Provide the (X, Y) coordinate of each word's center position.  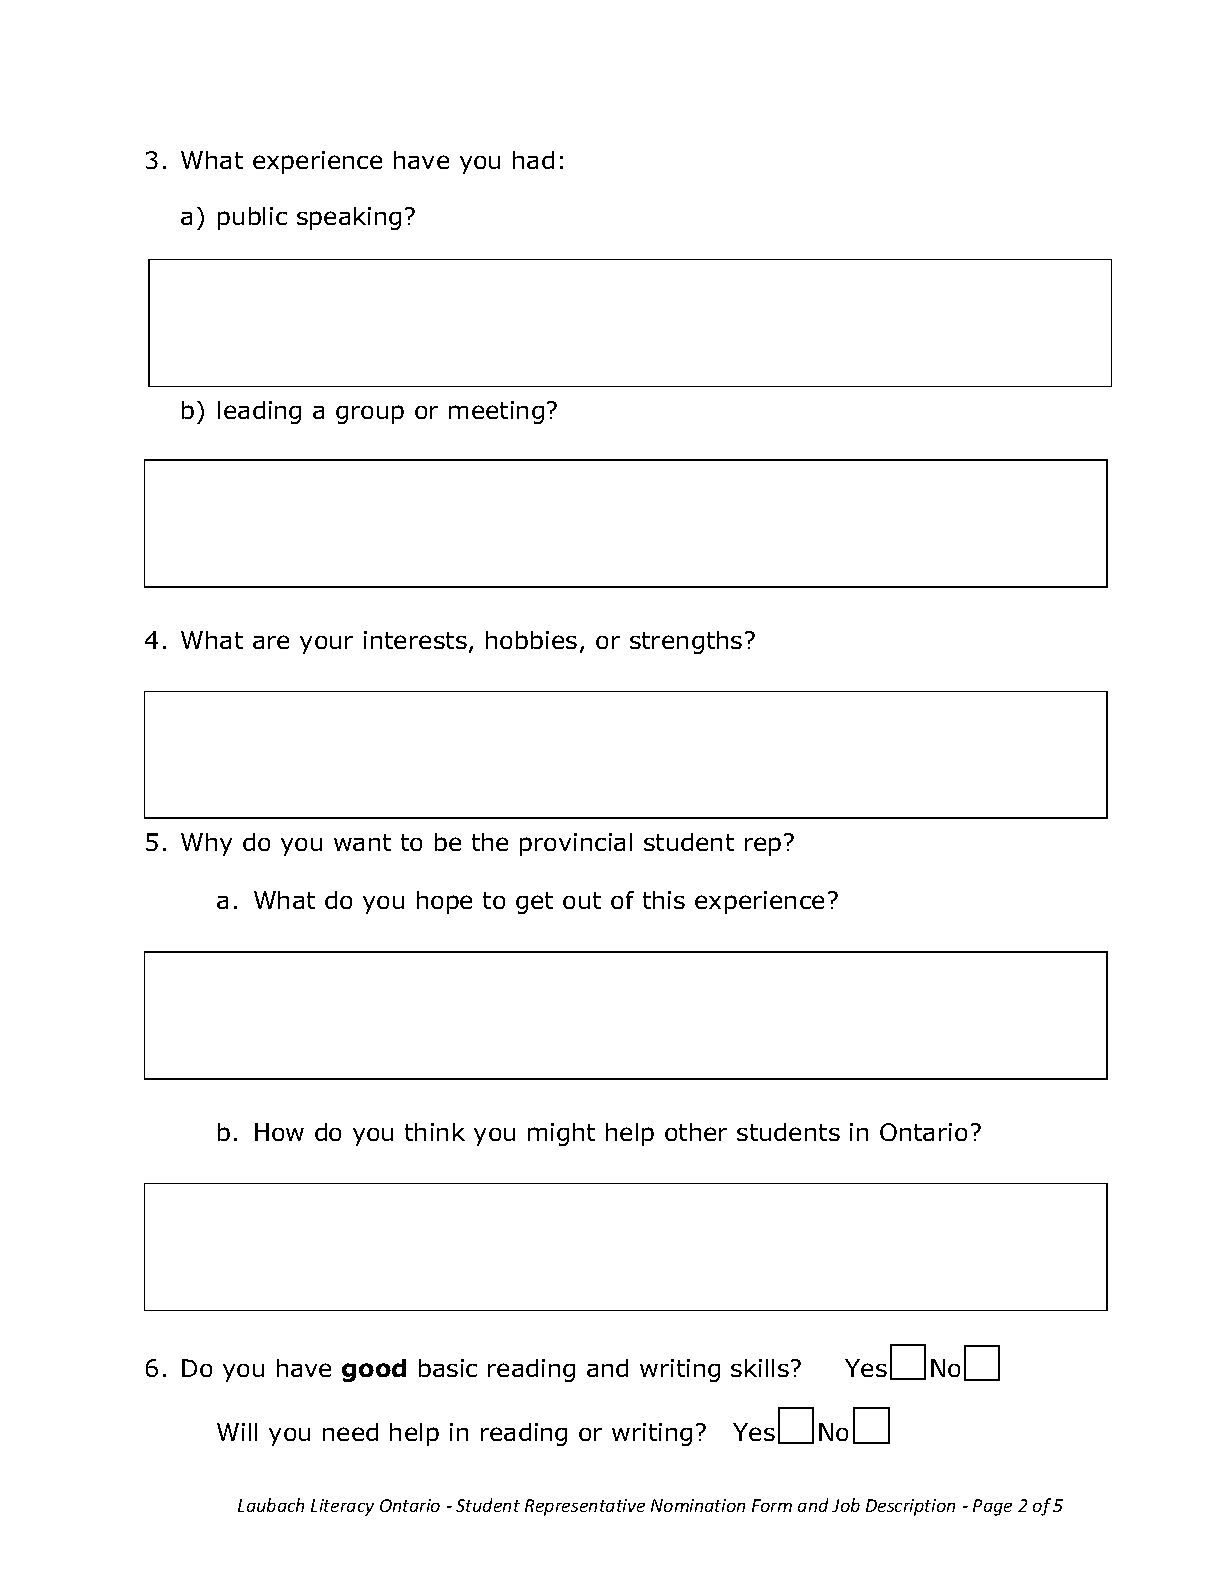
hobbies (531, 640)
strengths (686, 642)
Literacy (342, 1507)
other (696, 1132)
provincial (576, 844)
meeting (496, 412)
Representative (585, 1507)
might (561, 1134)
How (279, 1132)
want (362, 842)
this (664, 900)
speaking (349, 218)
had (533, 160)
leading (259, 412)
